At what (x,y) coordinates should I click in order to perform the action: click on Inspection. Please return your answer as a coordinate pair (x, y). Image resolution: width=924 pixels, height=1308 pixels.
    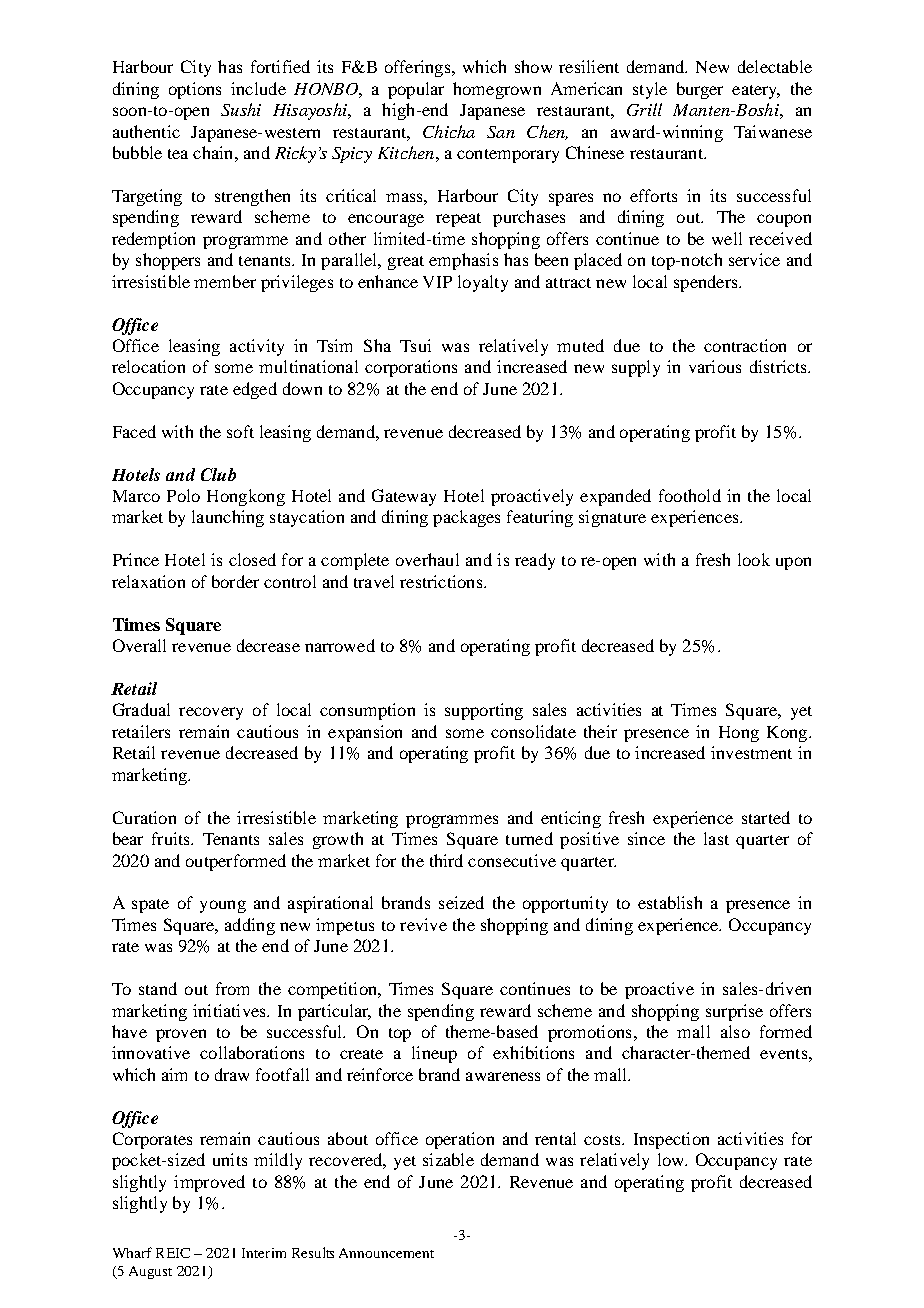
    Looking at the image, I should click on (671, 1140).
